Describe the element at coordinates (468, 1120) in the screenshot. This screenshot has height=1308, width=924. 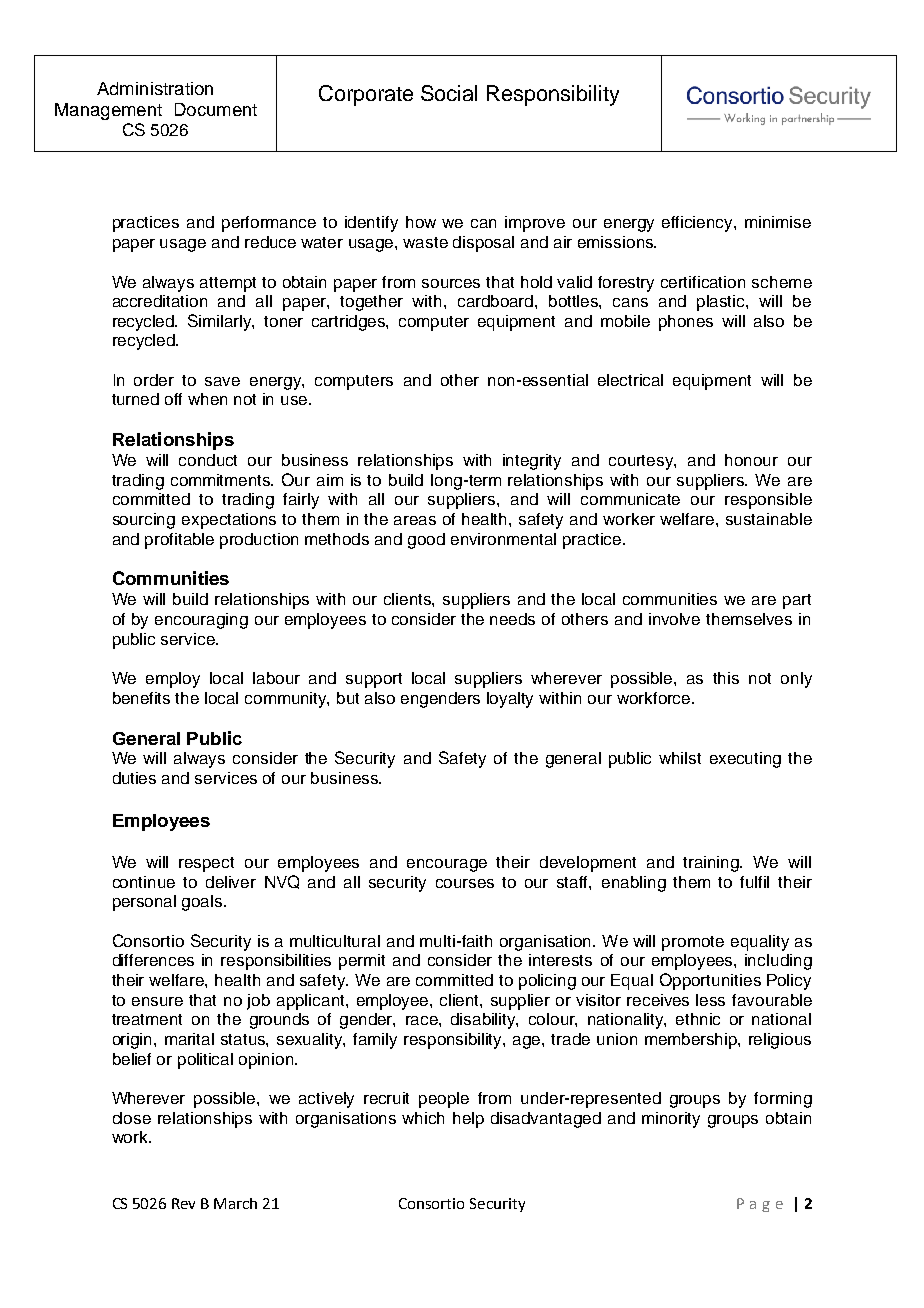
I see `help` at that location.
